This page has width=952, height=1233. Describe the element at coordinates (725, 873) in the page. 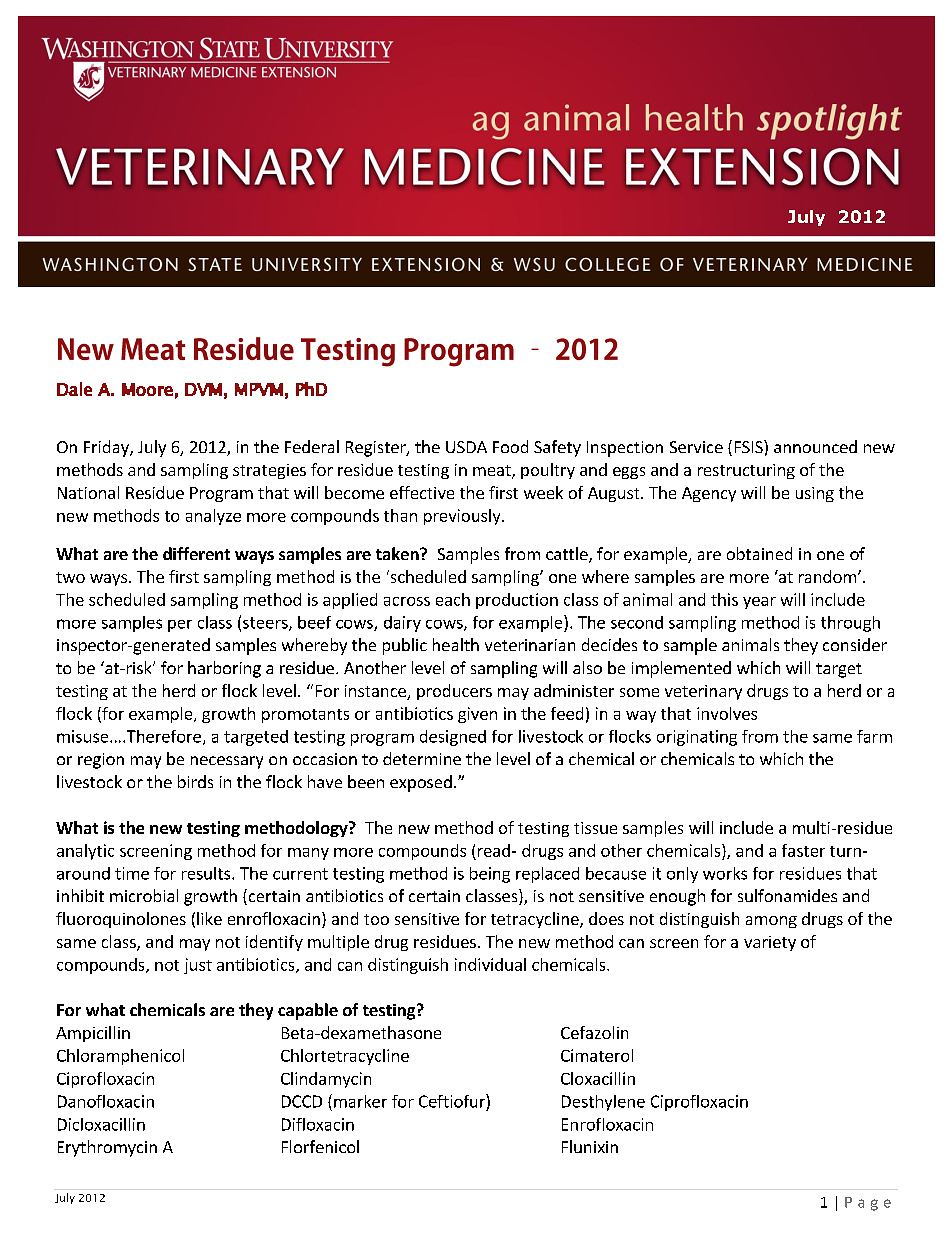

I see `works` at that location.
